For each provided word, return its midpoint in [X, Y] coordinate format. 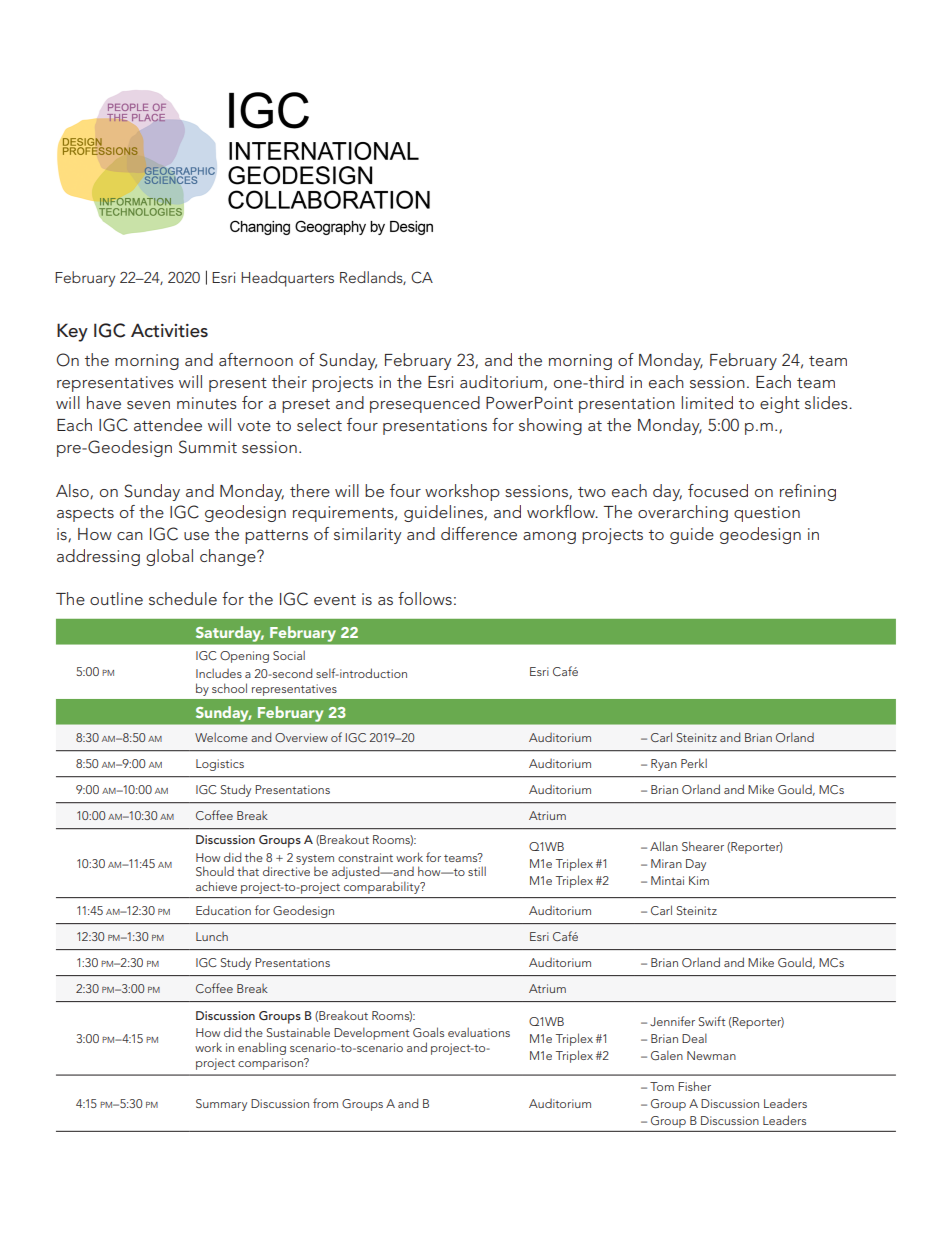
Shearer [703, 846]
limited [707, 402]
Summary [221, 1105]
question [767, 514]
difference [479, 533]
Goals [428, 1032]
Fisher [694, 1086]
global [169, 557]
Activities [169, 330]
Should [215, 871]
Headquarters [287, 279]
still [477, 871]
